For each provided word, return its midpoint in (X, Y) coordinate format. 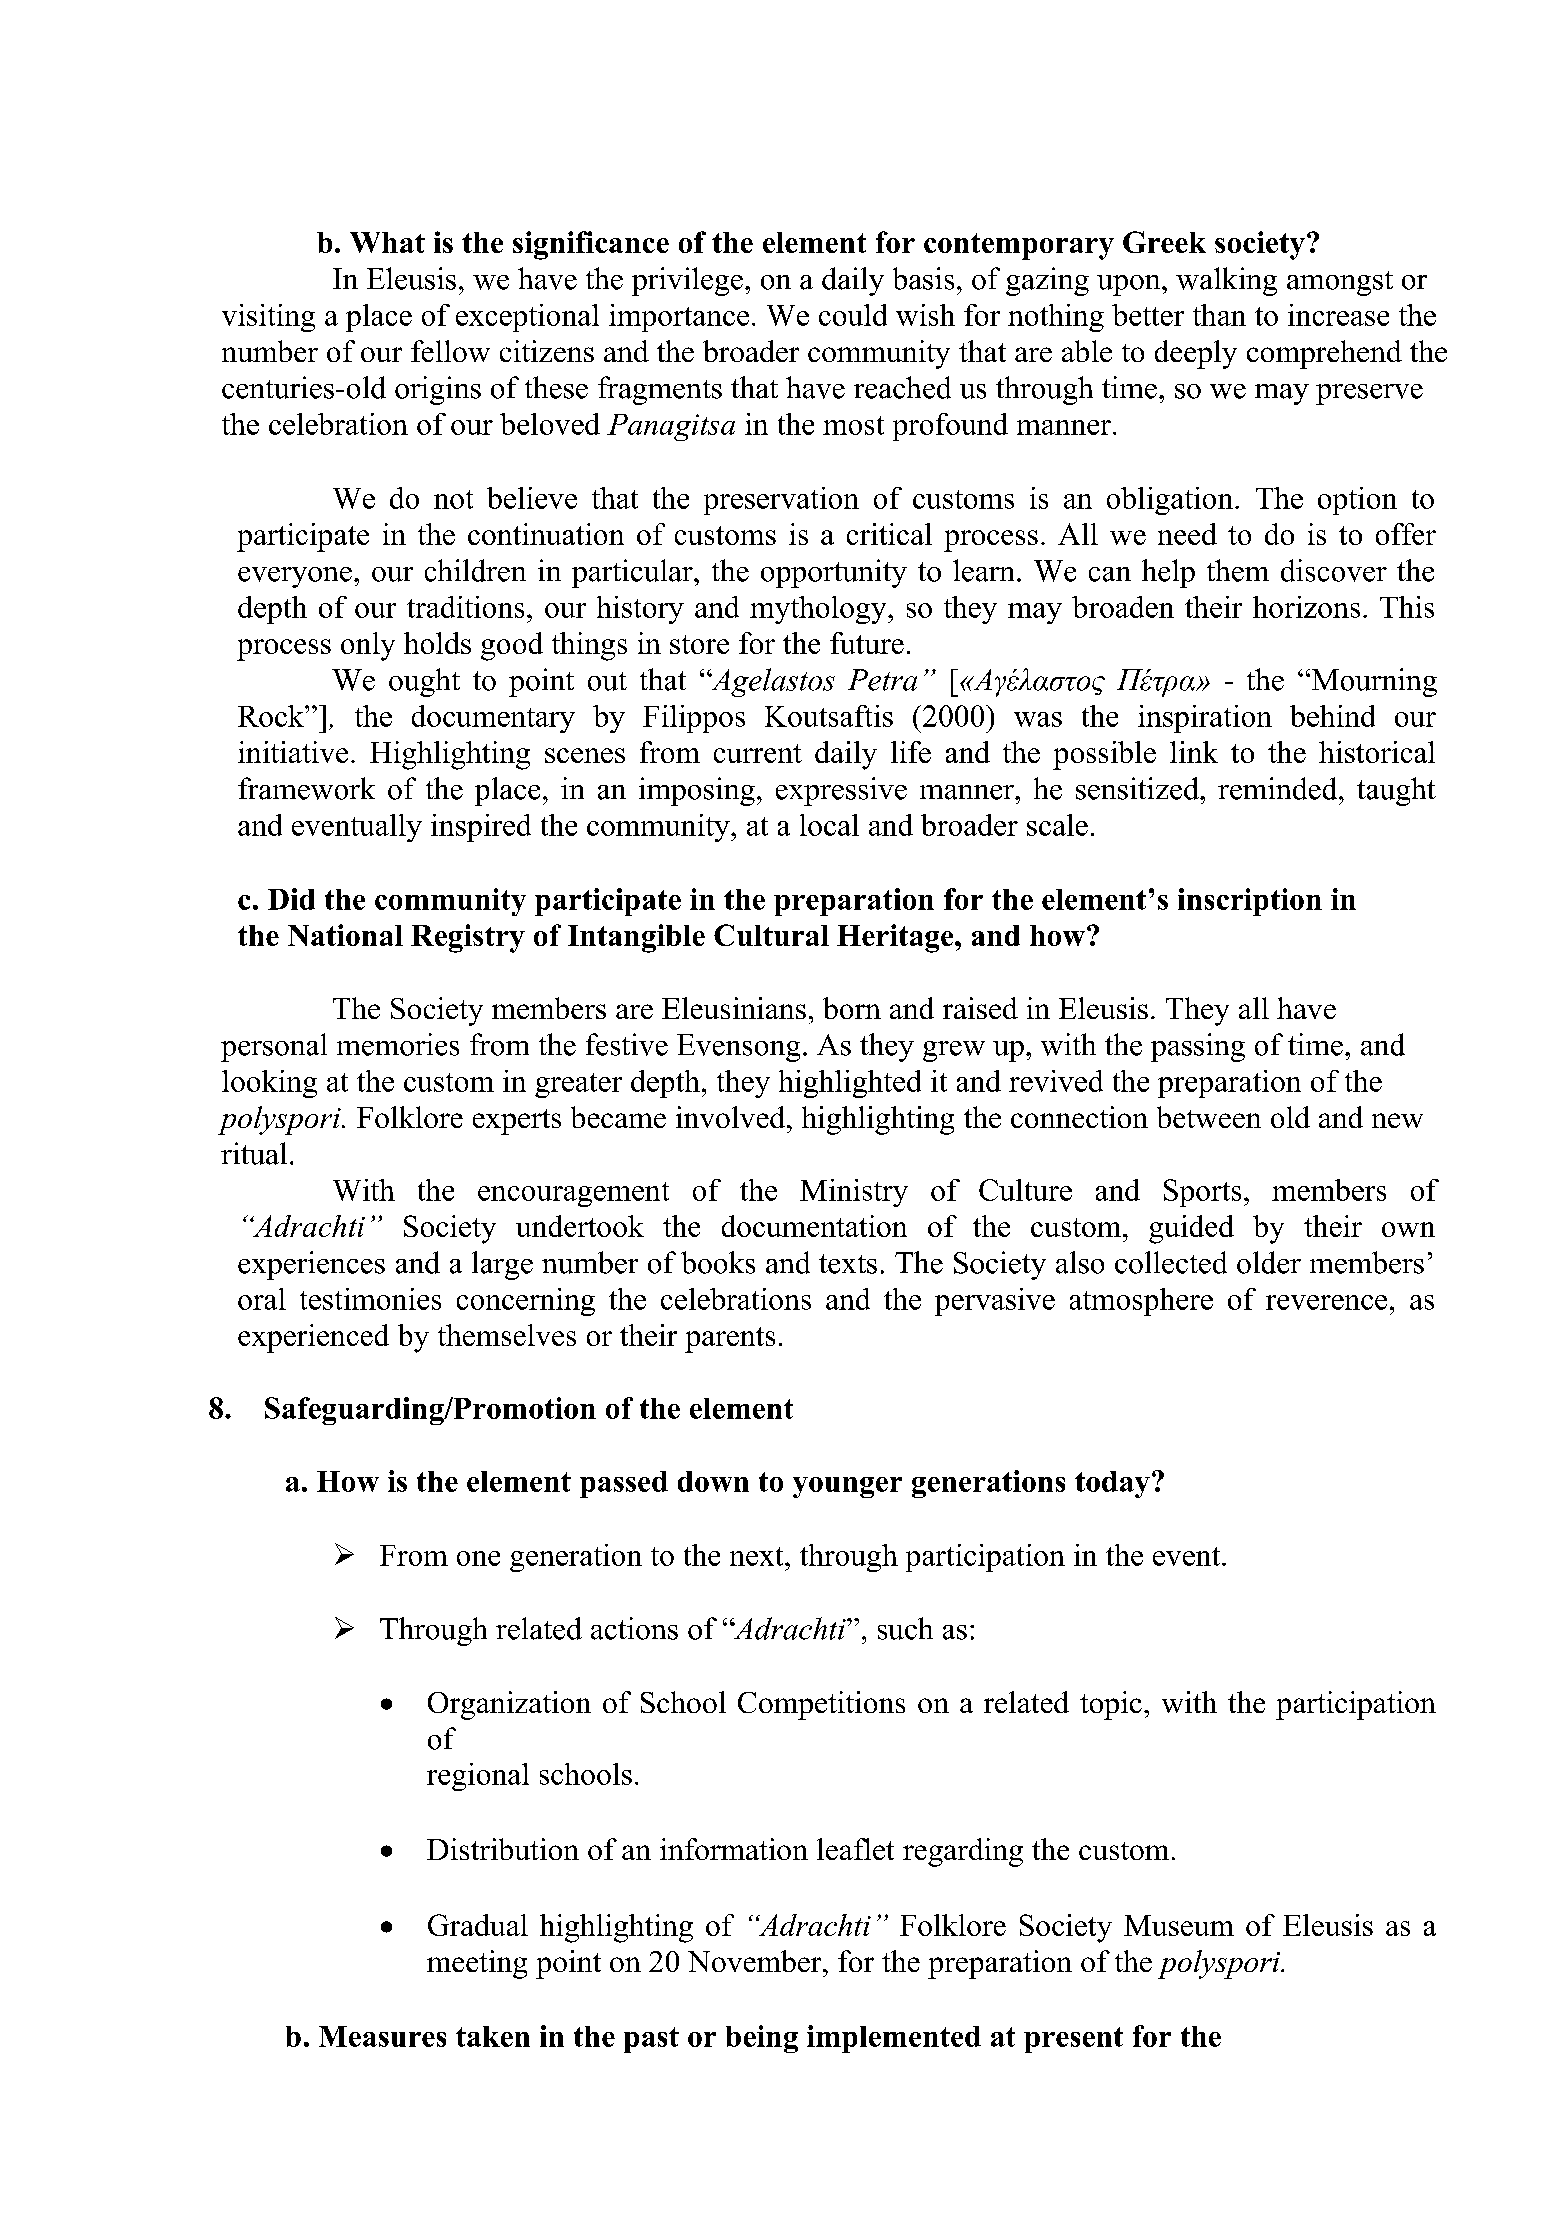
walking (1226, 281)
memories (398, 1044)
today (1112, 1484)
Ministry (854, 1193)
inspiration (1205, 719)
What (387, 242)
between (1209, 1117)
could (853, 315)
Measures (382, 2036)
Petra (882, 680)
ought (424, 682)
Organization (509, 1705)
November (756, 1961)
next (758, 1556)
